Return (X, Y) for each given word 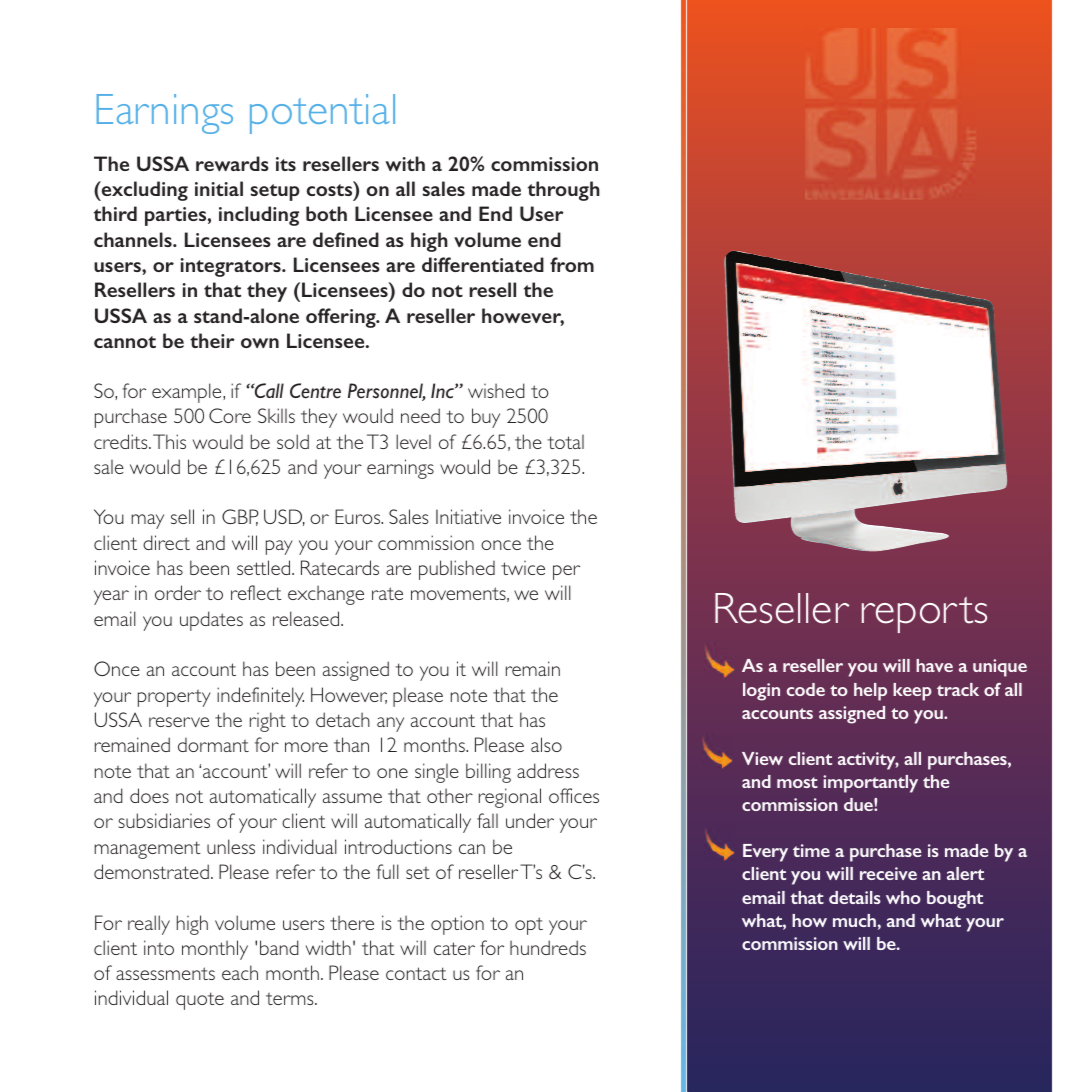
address (548, 770)
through (564, 191)
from (572, 264)
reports (924, 615)
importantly (870, 784)
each (240, 972)
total (566, 442)
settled (265, 567)
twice (523, 568)
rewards (232, 163)
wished (496, 390)
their (212, 340)
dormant (213, 745)
